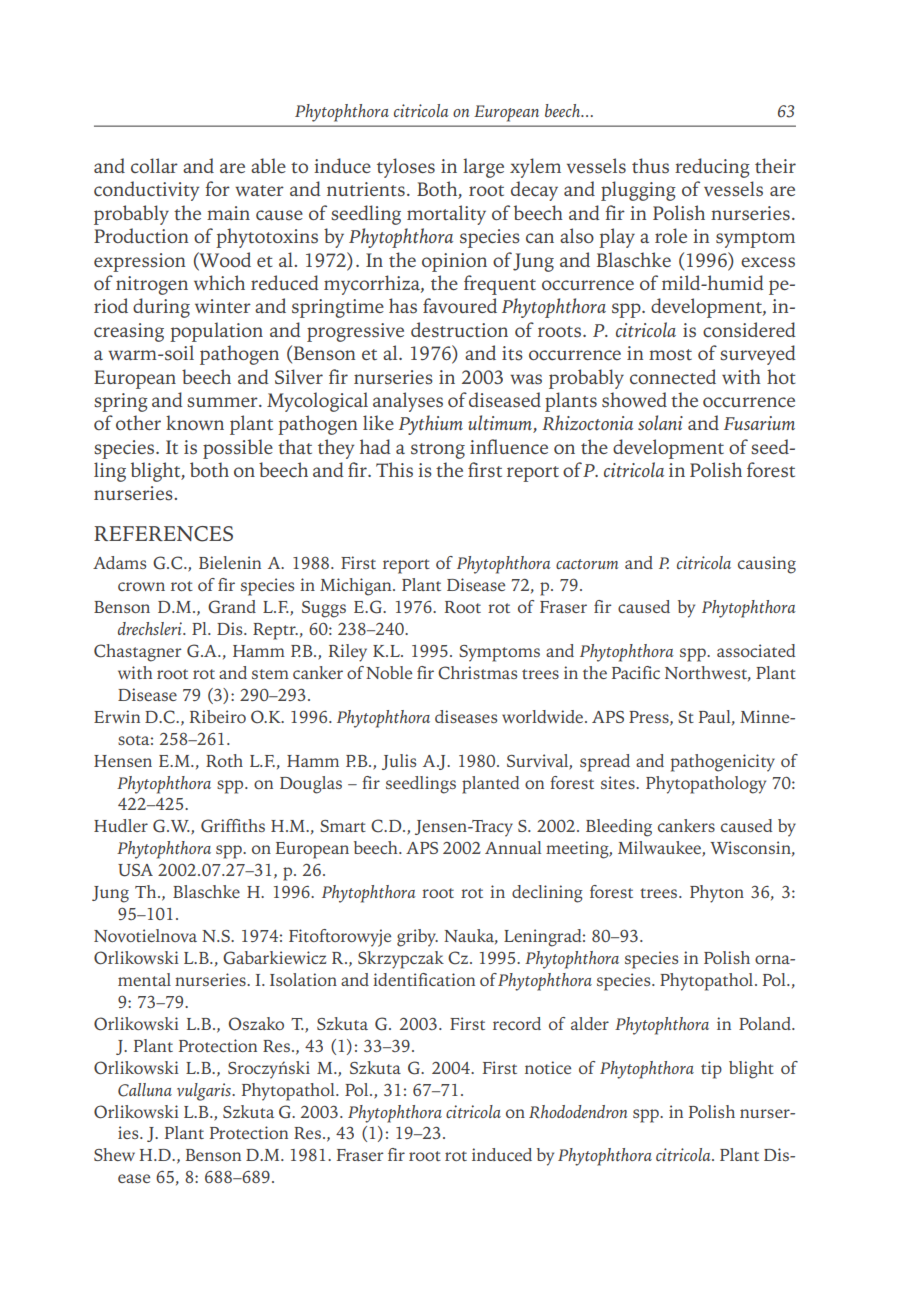  What do you see at coordinates (712, 168) in the image?
I see `reducing` at bounding box center [712, 168].
